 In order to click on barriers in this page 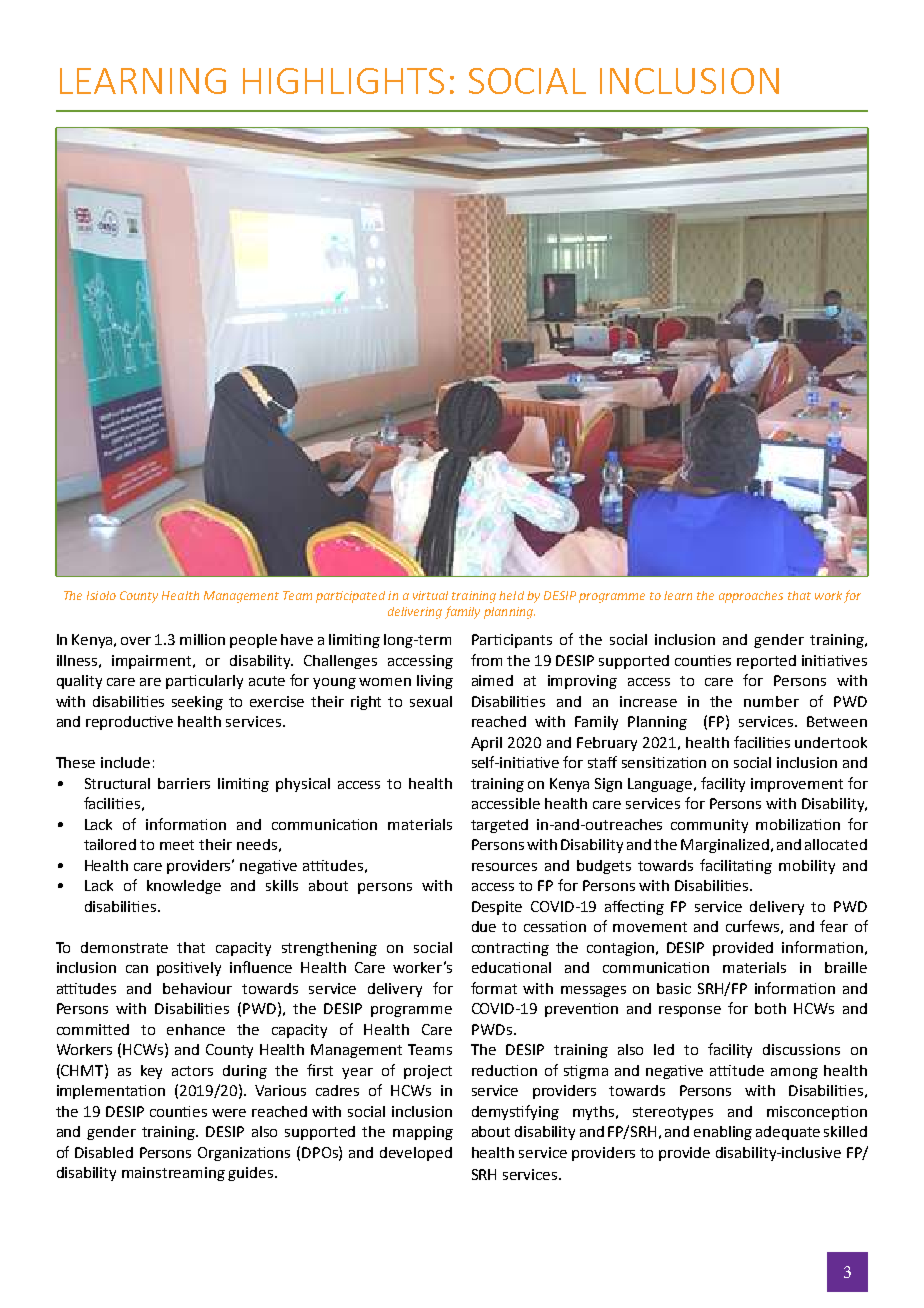, I will do `click(184, 783)`.
